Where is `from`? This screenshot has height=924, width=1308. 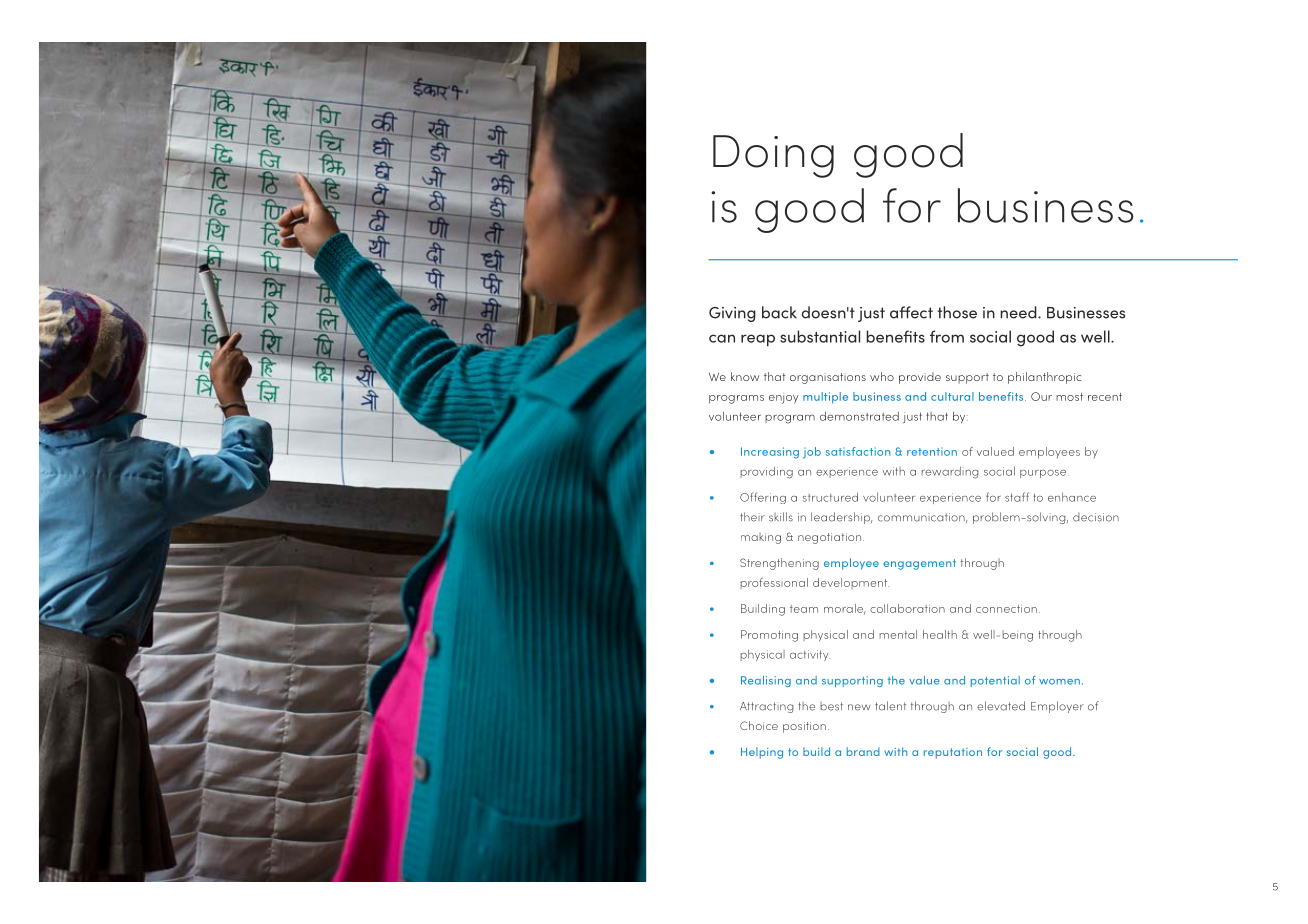 from is located at coordinates (947, 336).
